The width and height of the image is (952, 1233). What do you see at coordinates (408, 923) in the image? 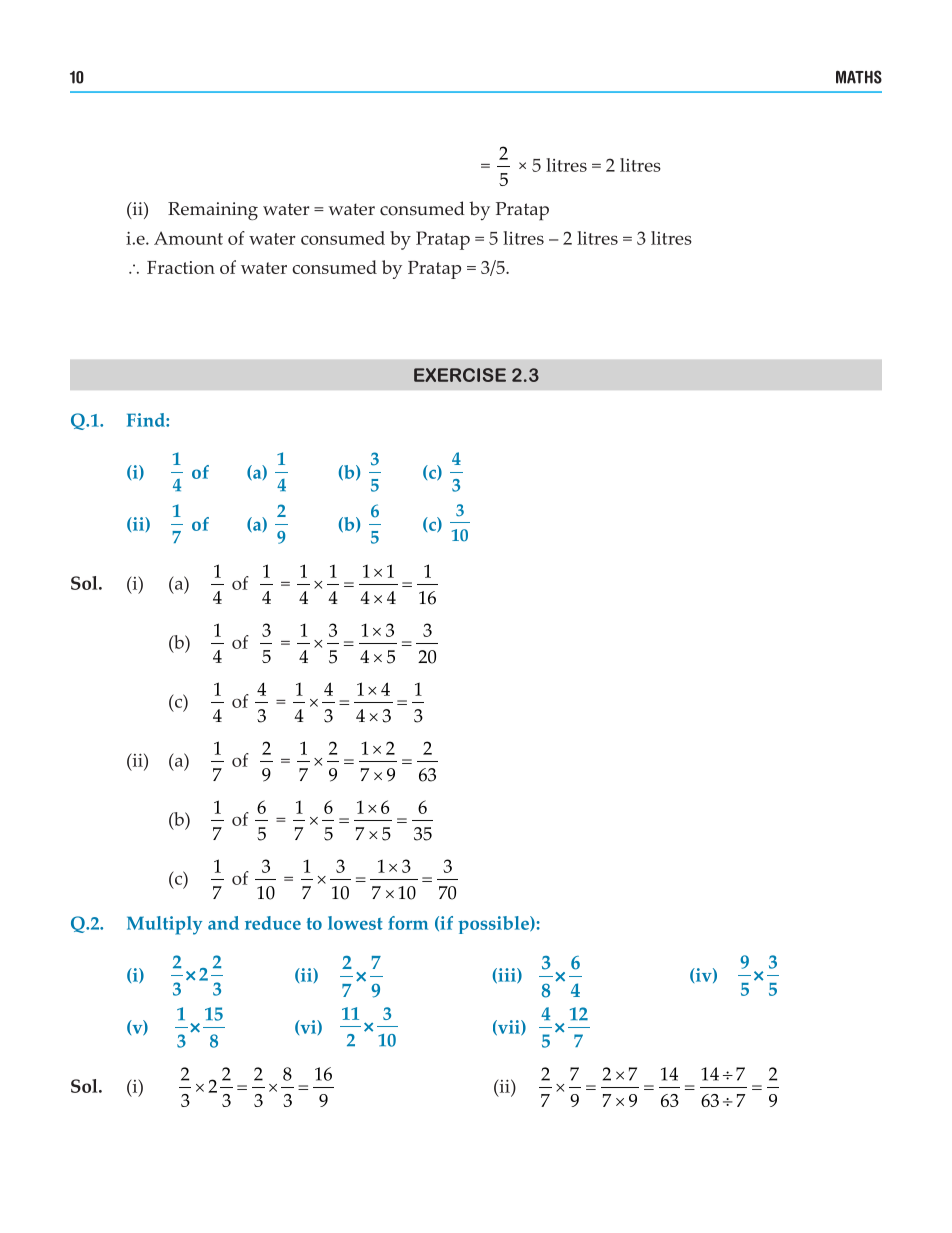
I see `form` at bounding box center [408, 923].
